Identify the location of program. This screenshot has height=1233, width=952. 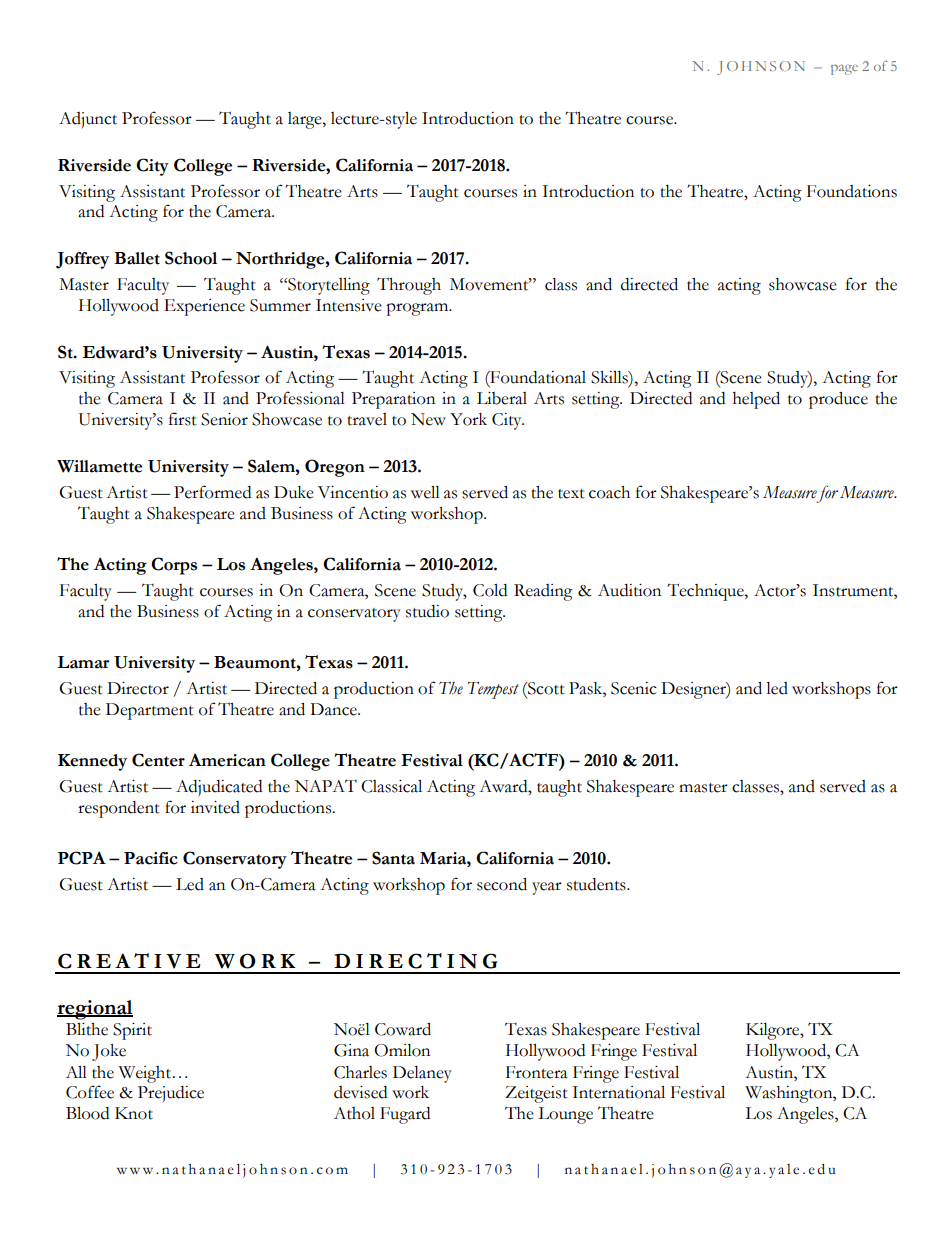
(418, 309).
